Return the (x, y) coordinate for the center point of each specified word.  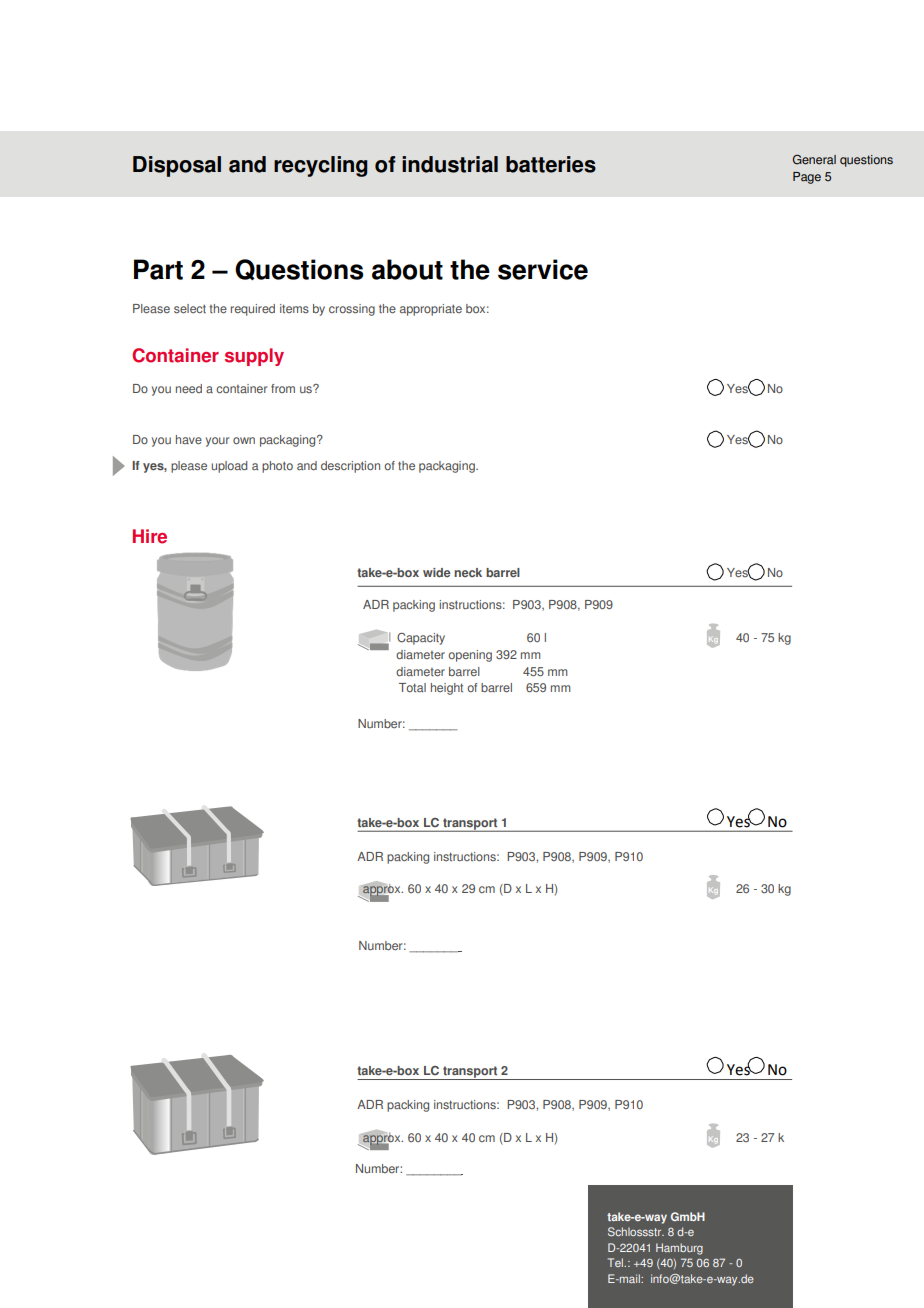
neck (468, 572)
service (543, 269)
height (447, 689)
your (217, 442)
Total (412, 688)
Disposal (177, 166)
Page (807, 178)
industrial (450, 164)
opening (470, 656)
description (350, 467)
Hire (150, 536)
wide (437, 572)
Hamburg (679, 1249)
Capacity (421, 639)
